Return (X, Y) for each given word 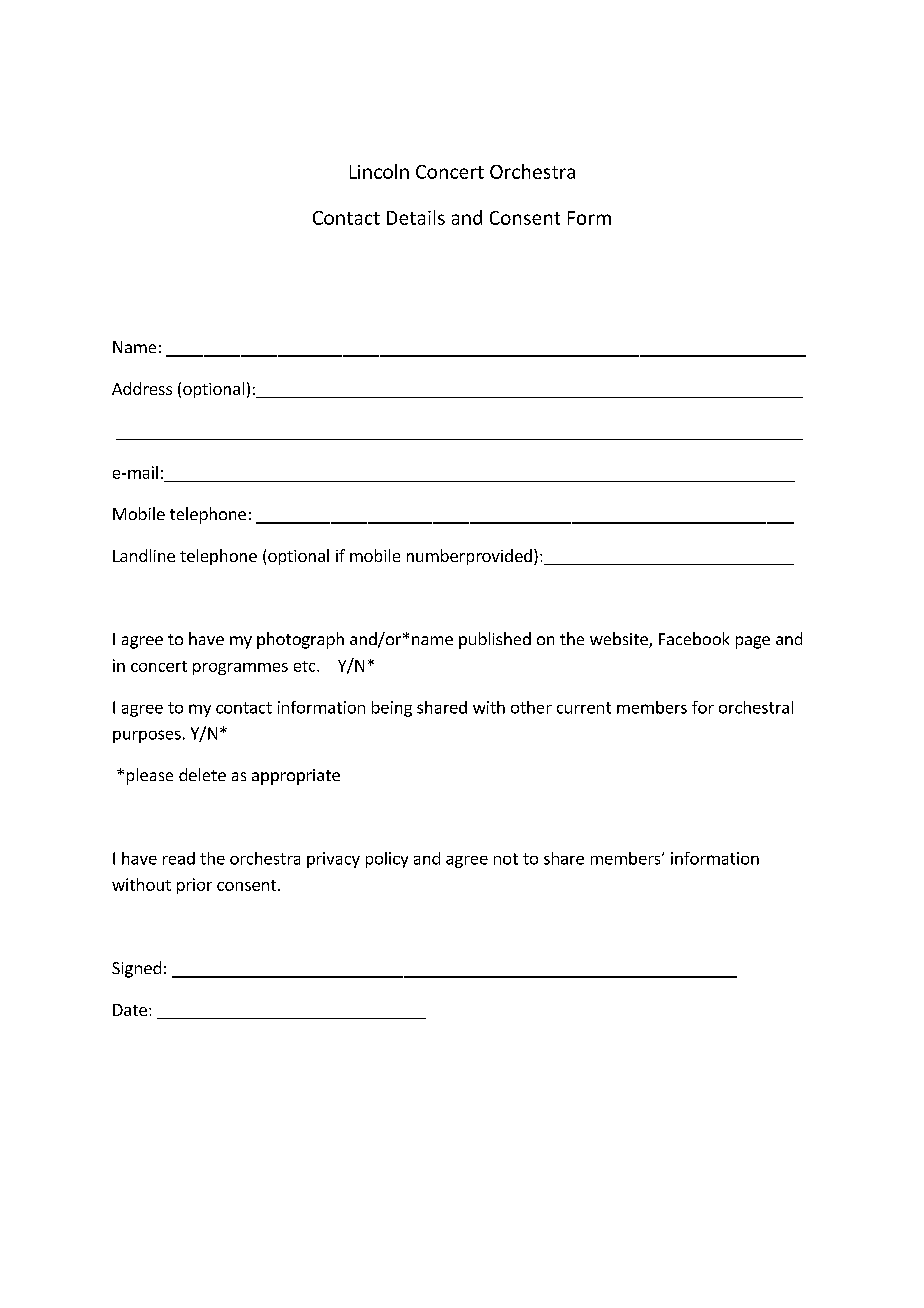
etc (306, 666)
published (495, 640)
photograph (300, 640)
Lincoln (379, 171)
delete (202, 774)
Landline (144, 555)
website (620, 640)
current (584, 708)
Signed (136, 969)
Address (142, 388)
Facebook (694, 638)
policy (387, 860)
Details (416, 217)
